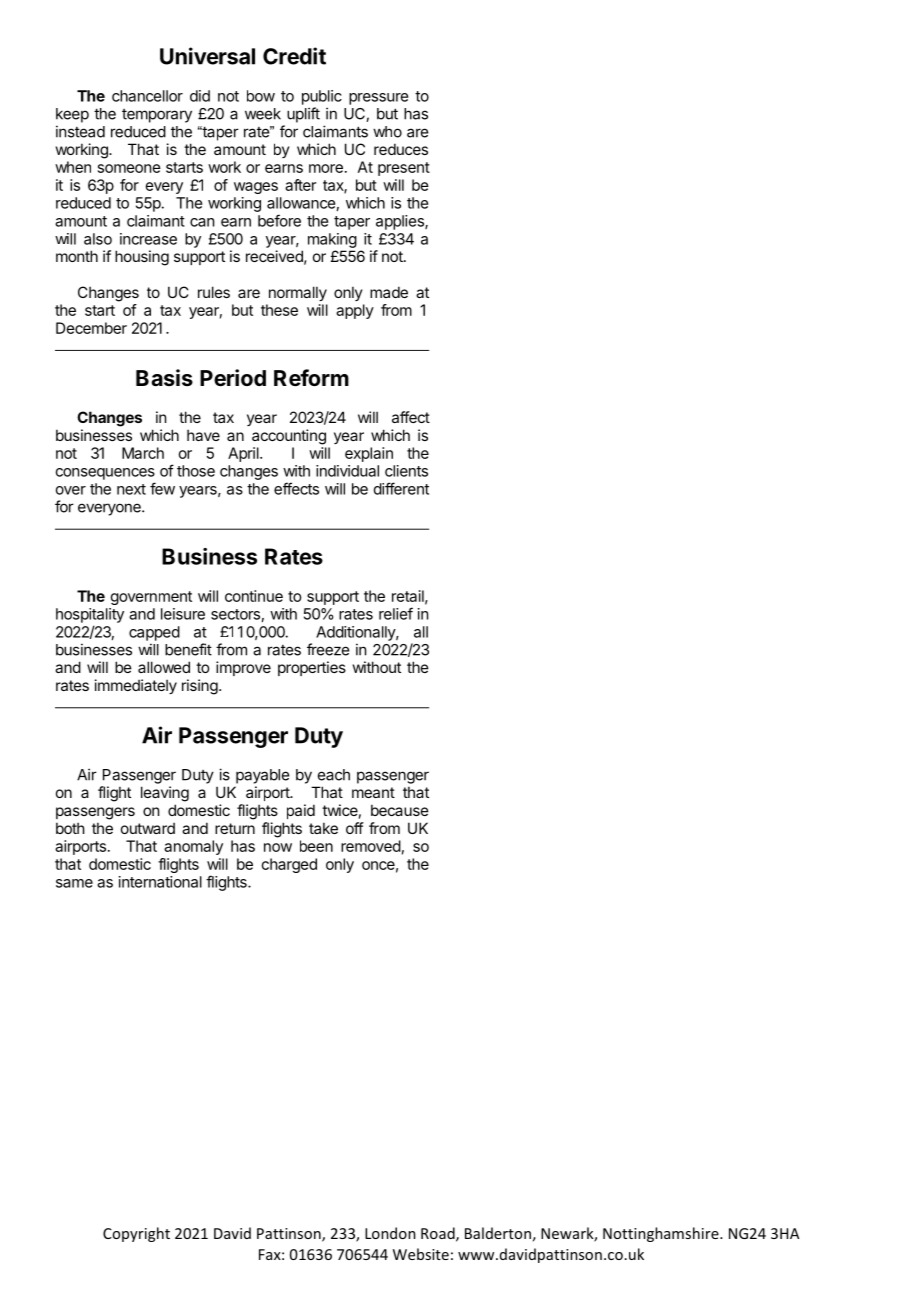 Image resolution: width=924 pixels, height=1308 pixels. What do you see at coordinates (148, 828) in the screenshot?
I see `outward` at bounding box center [148, 828].
